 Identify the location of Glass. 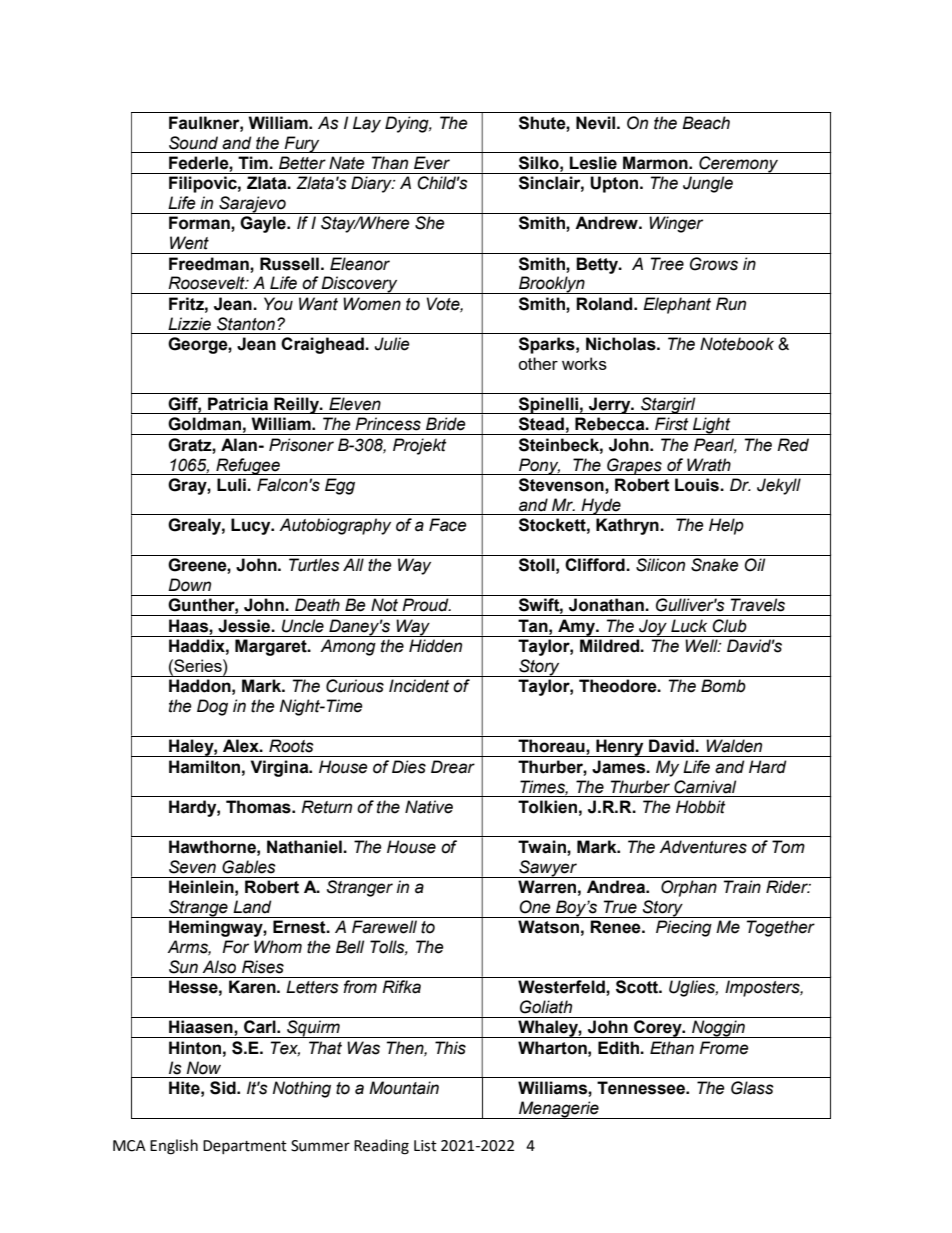
(752, 1088).
